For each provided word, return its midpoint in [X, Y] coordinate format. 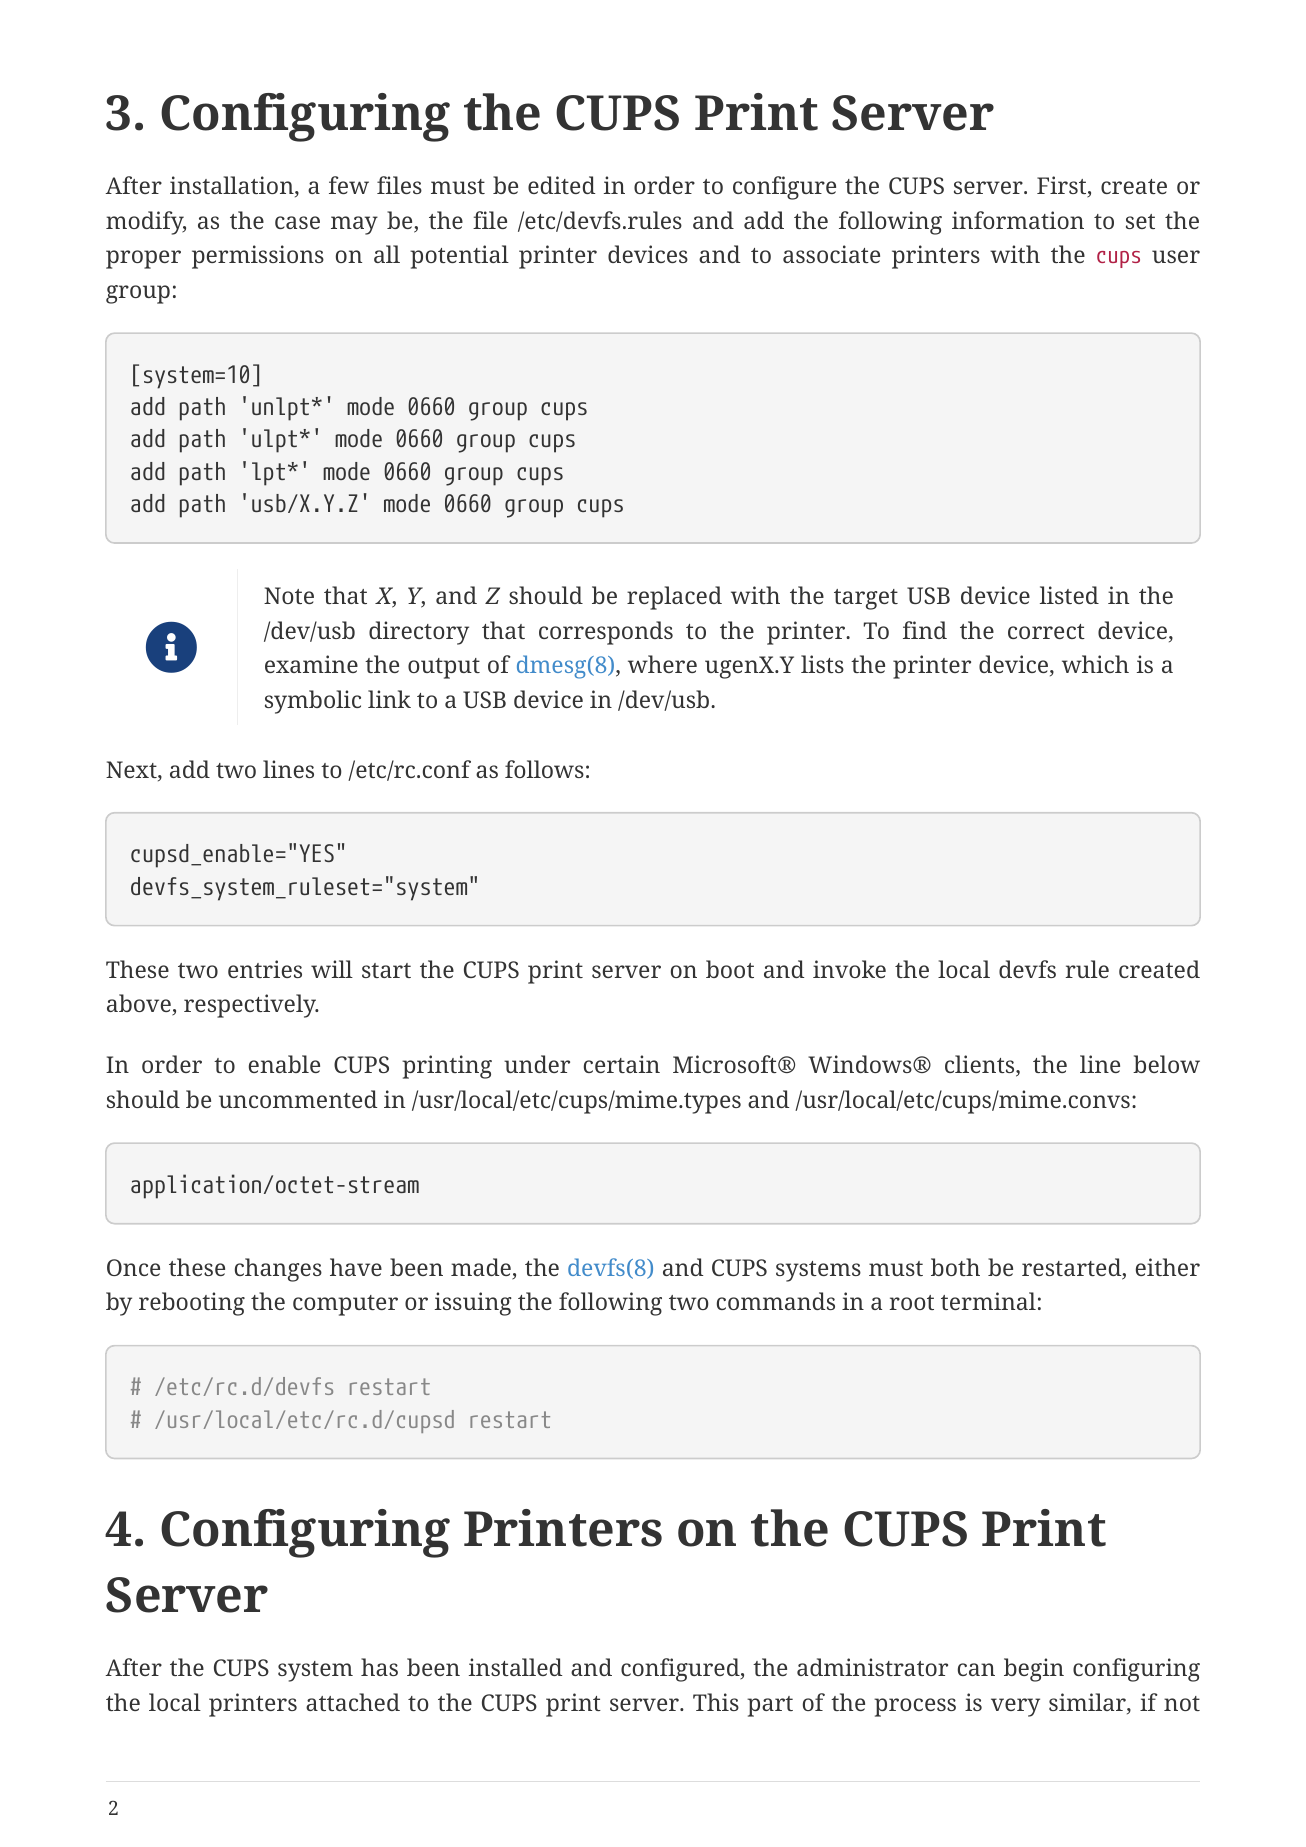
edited [561, 185]
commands [776, 1301]
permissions [258, 257]
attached [353, 1702]
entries [265, 969]
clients [981, 1065]
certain [622, 1064]
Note [289, 595]
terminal [988, 1301]
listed [1069, 595]
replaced [674, 598]
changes [278, 1270]
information [1018, 220]
